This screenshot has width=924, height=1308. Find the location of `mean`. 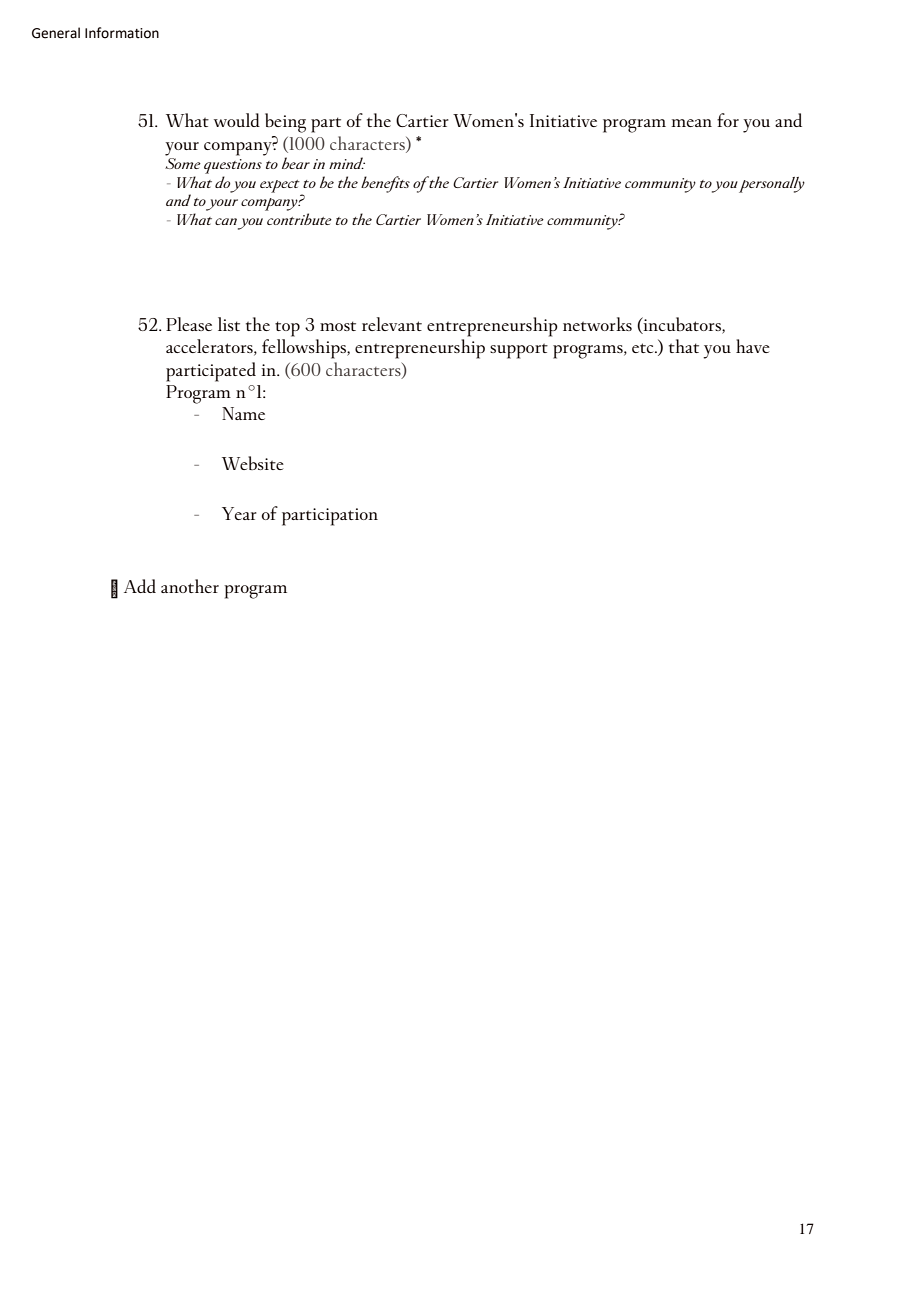

mean is located at coordinates (691, 123).
